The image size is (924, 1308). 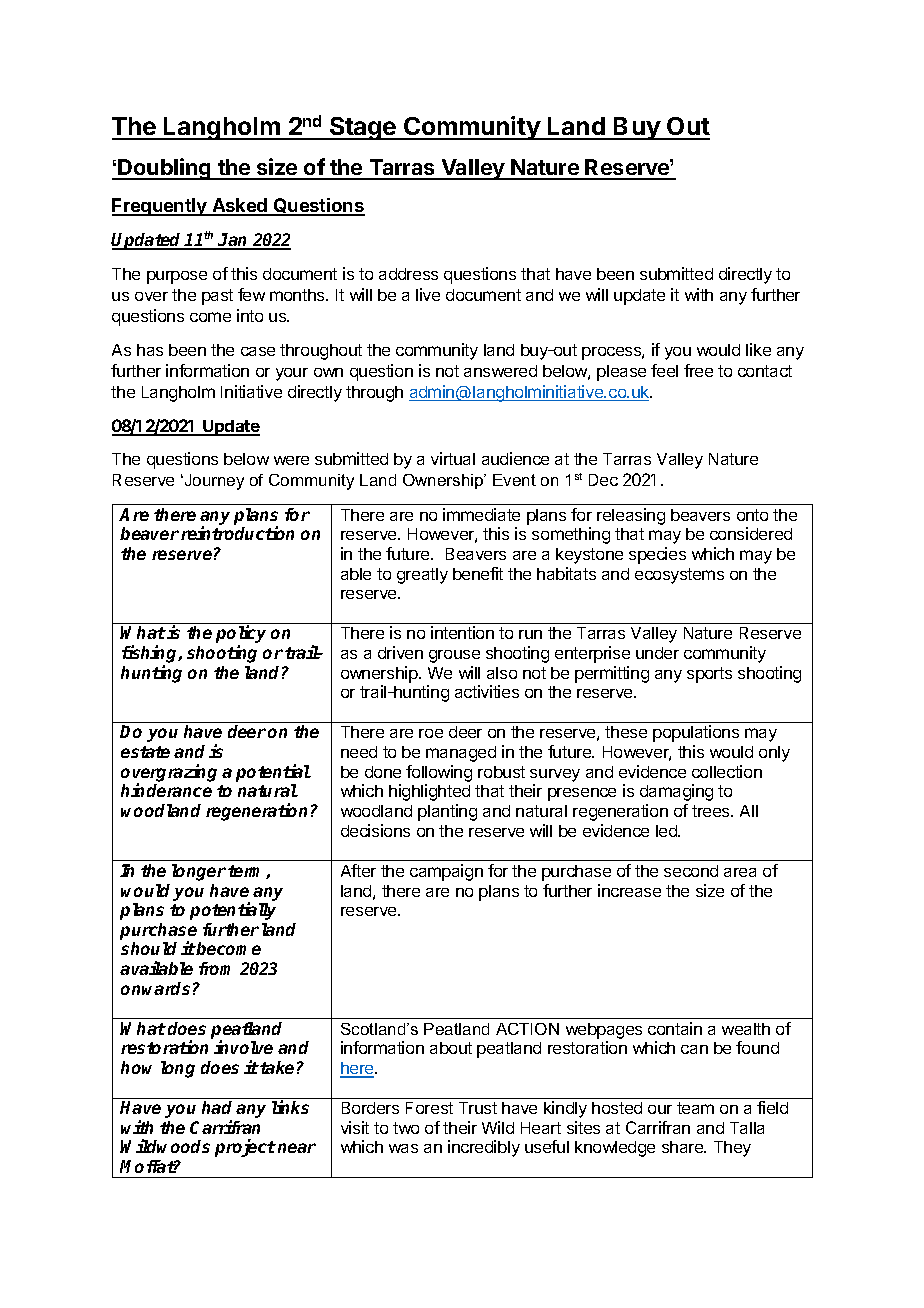 What do you see at coordinates (758, 349) in the image?
I see `like` at bounding box center [758, 349].
